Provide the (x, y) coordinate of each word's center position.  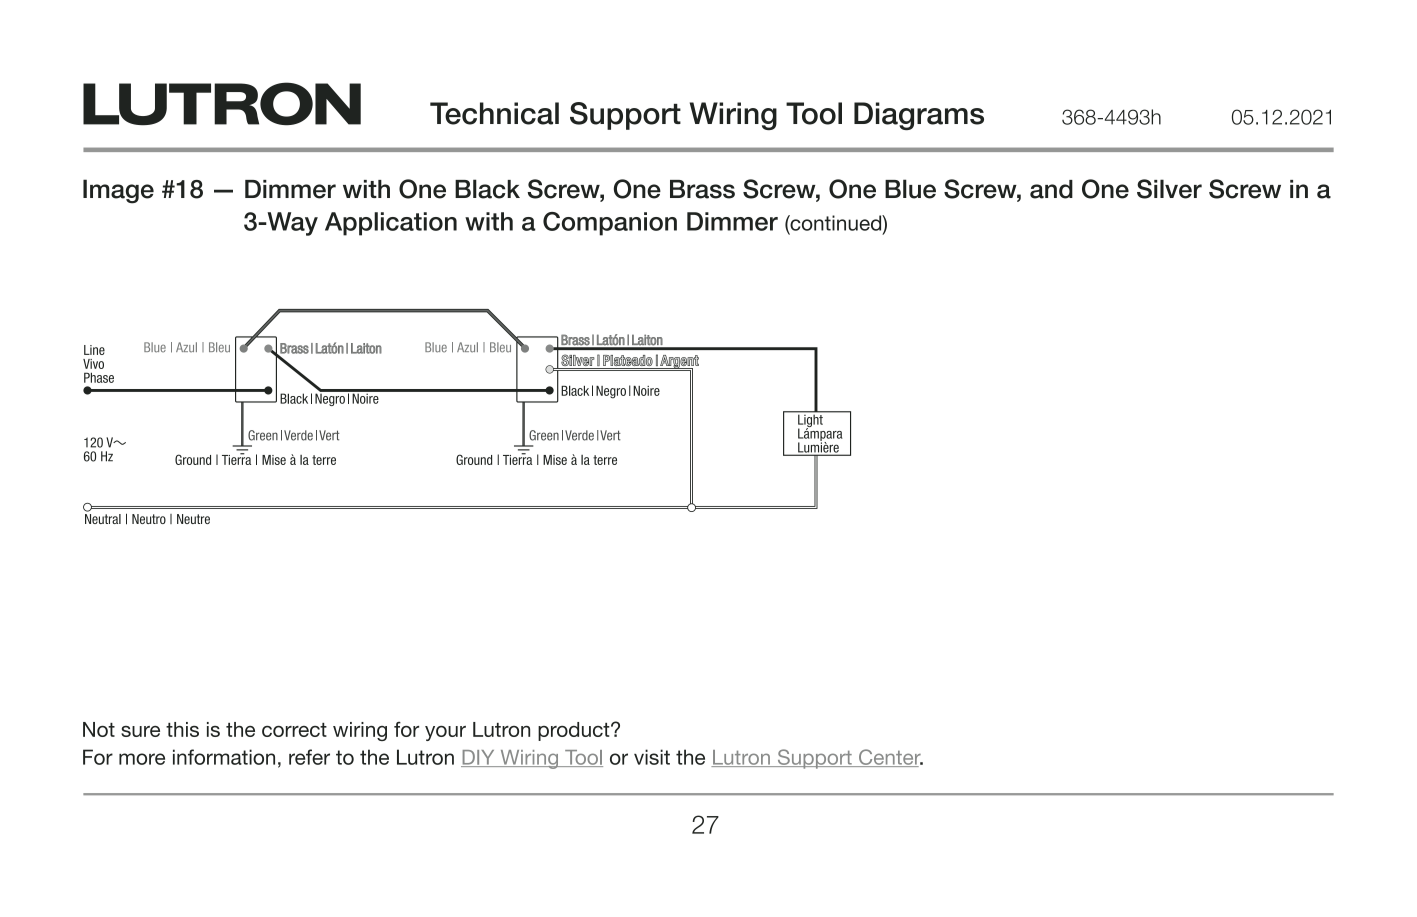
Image (118, 191)
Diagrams (919, 116)
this (182, 729)
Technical (494, 113)
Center (890, 758)
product (575, 731)
